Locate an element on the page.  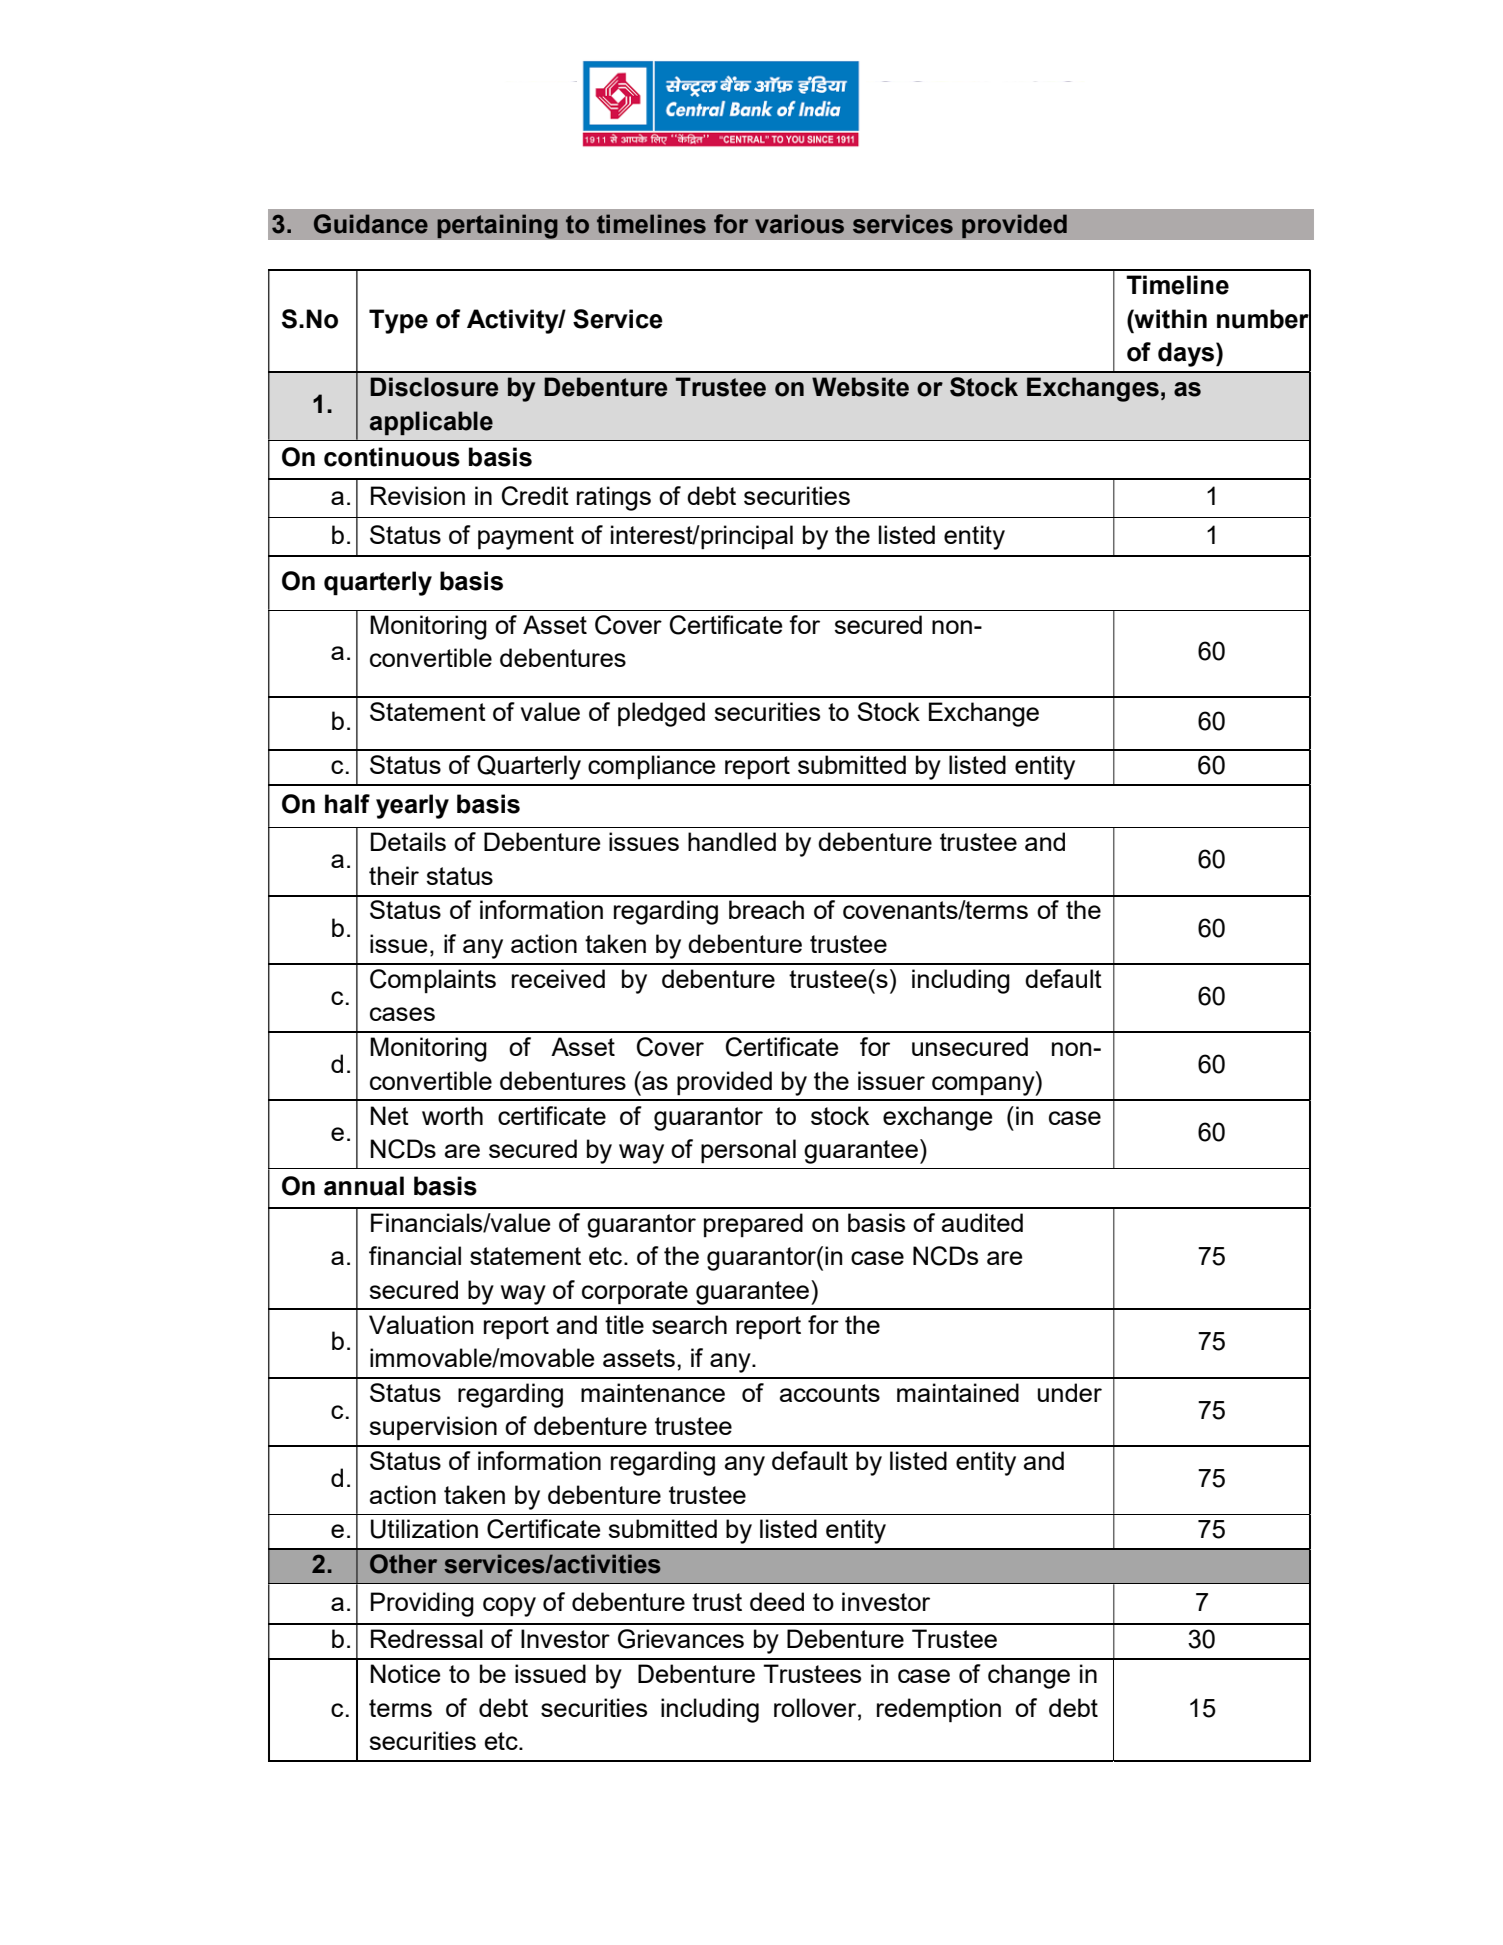
pledged is located at coordinates (661, 714).
